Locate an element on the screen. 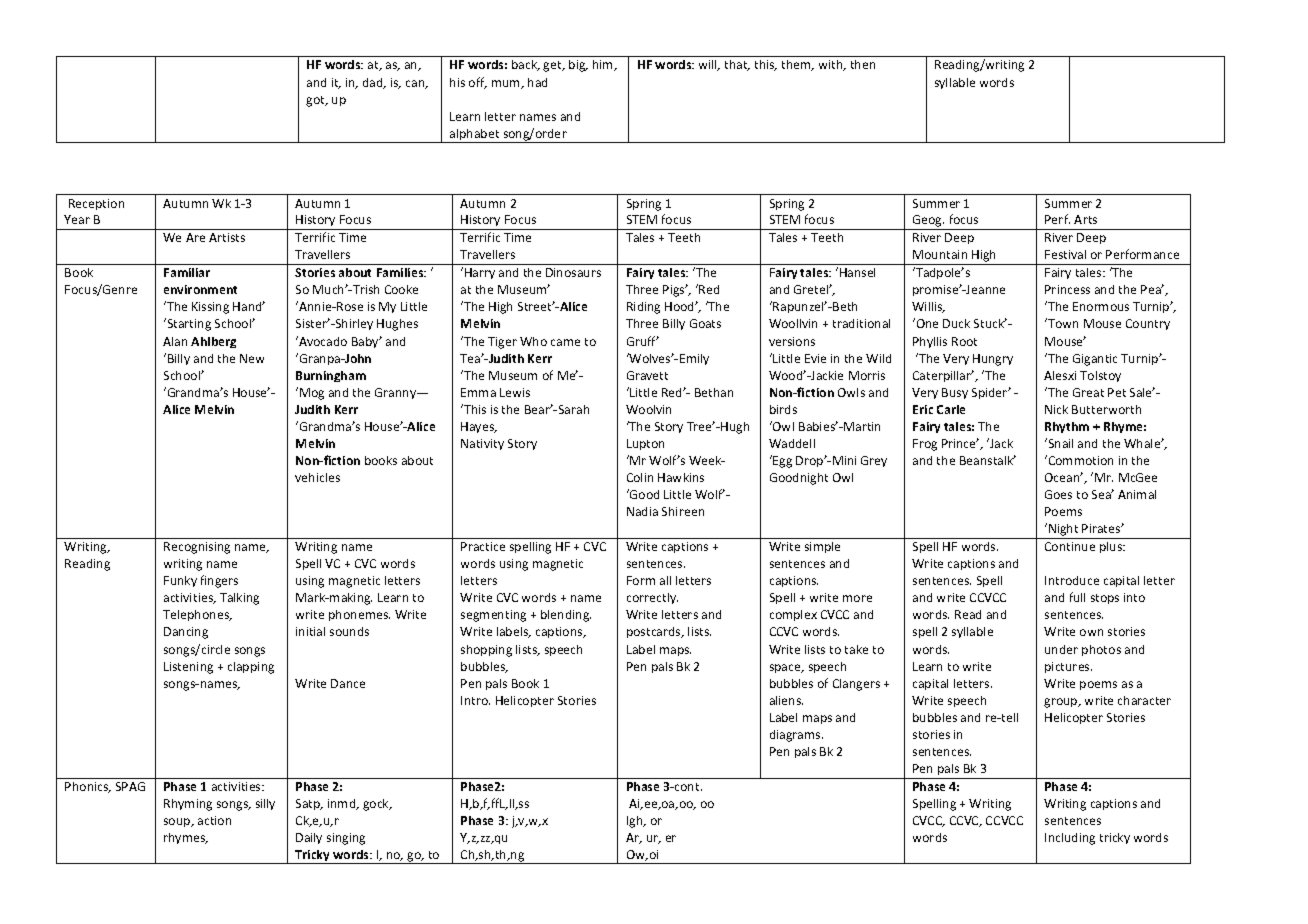 The width and height of the screenshot is (1308, 924). Starting is located at coordinates (188, 324).
